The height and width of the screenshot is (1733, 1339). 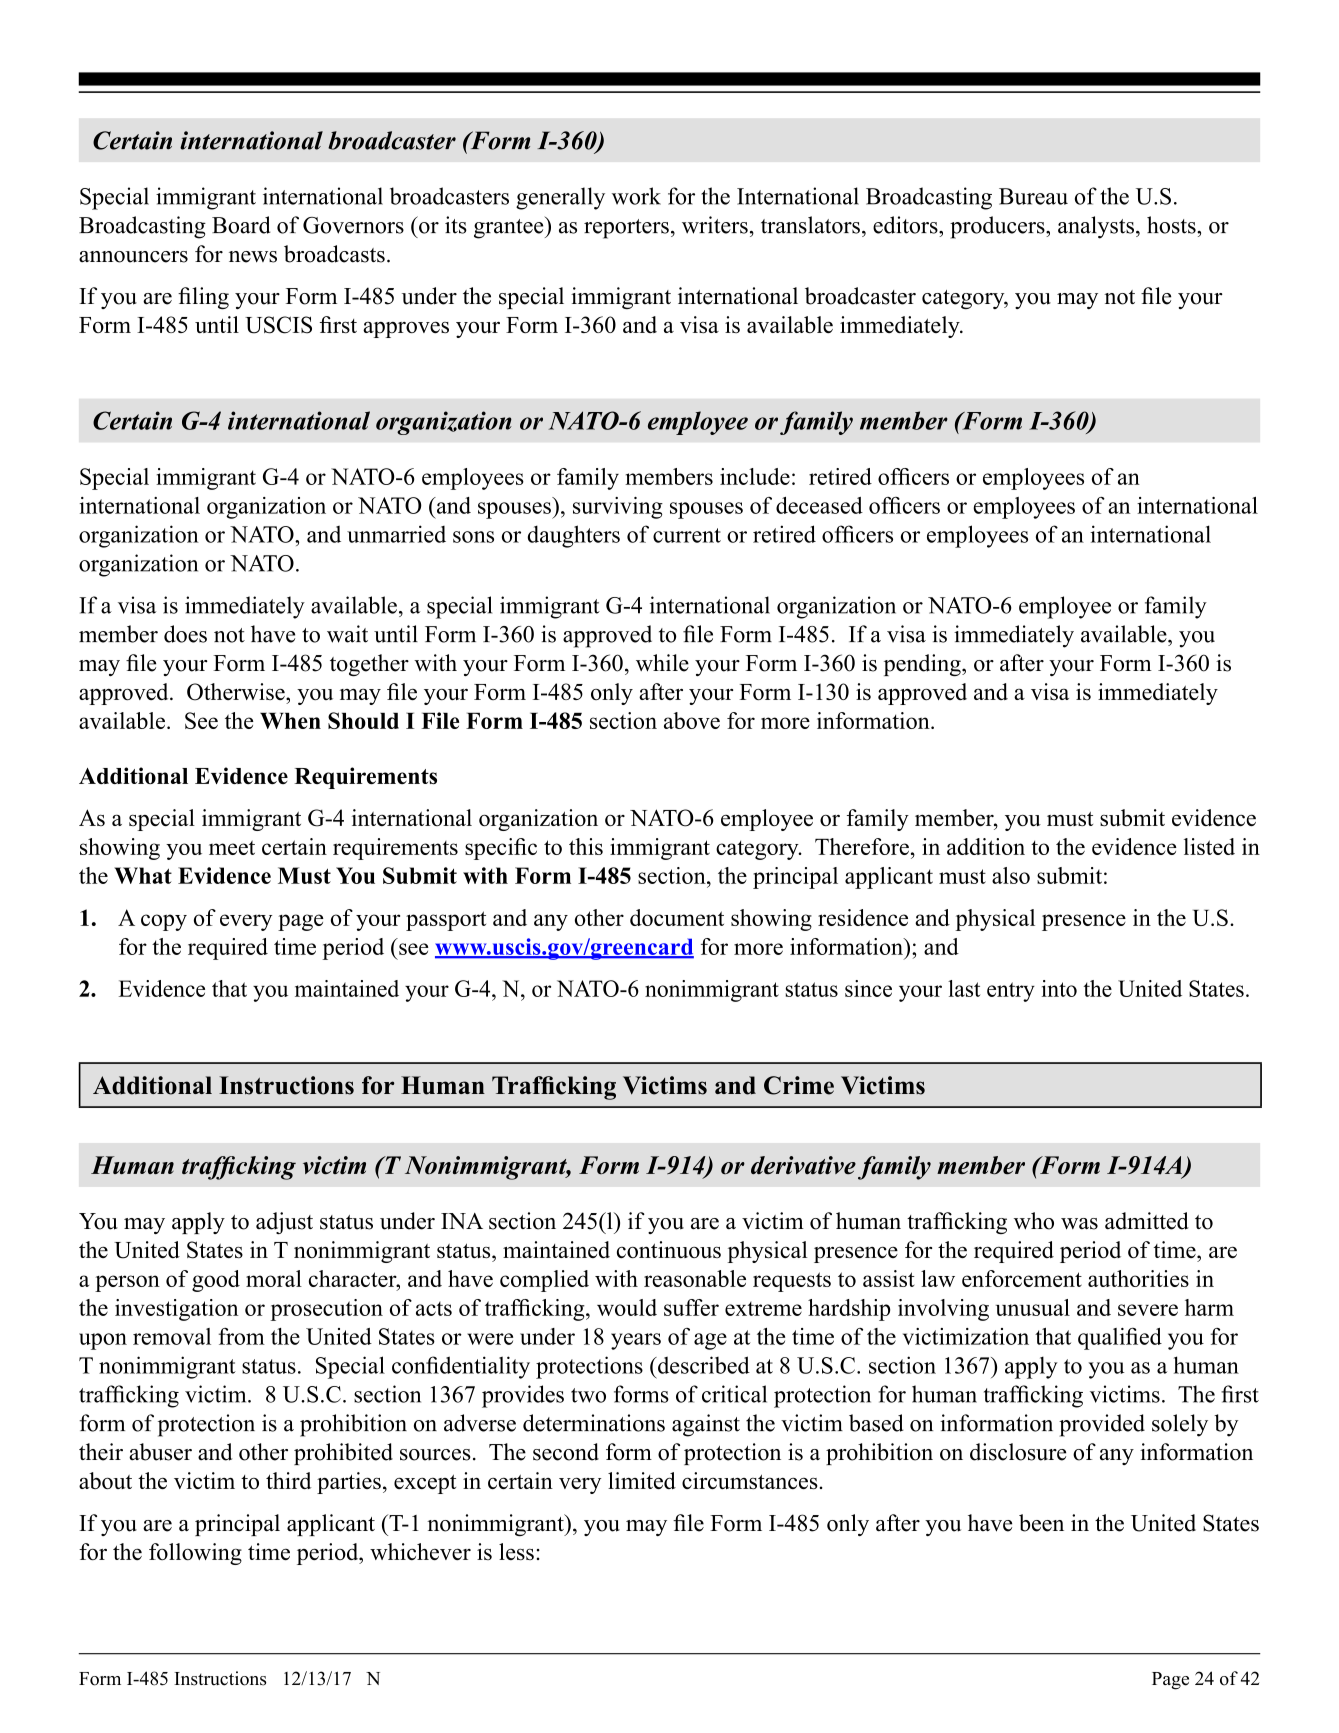 What do you see at coordinates (185, 634) in the screenshot?
I see `does` at bounding box center [185, 634].
